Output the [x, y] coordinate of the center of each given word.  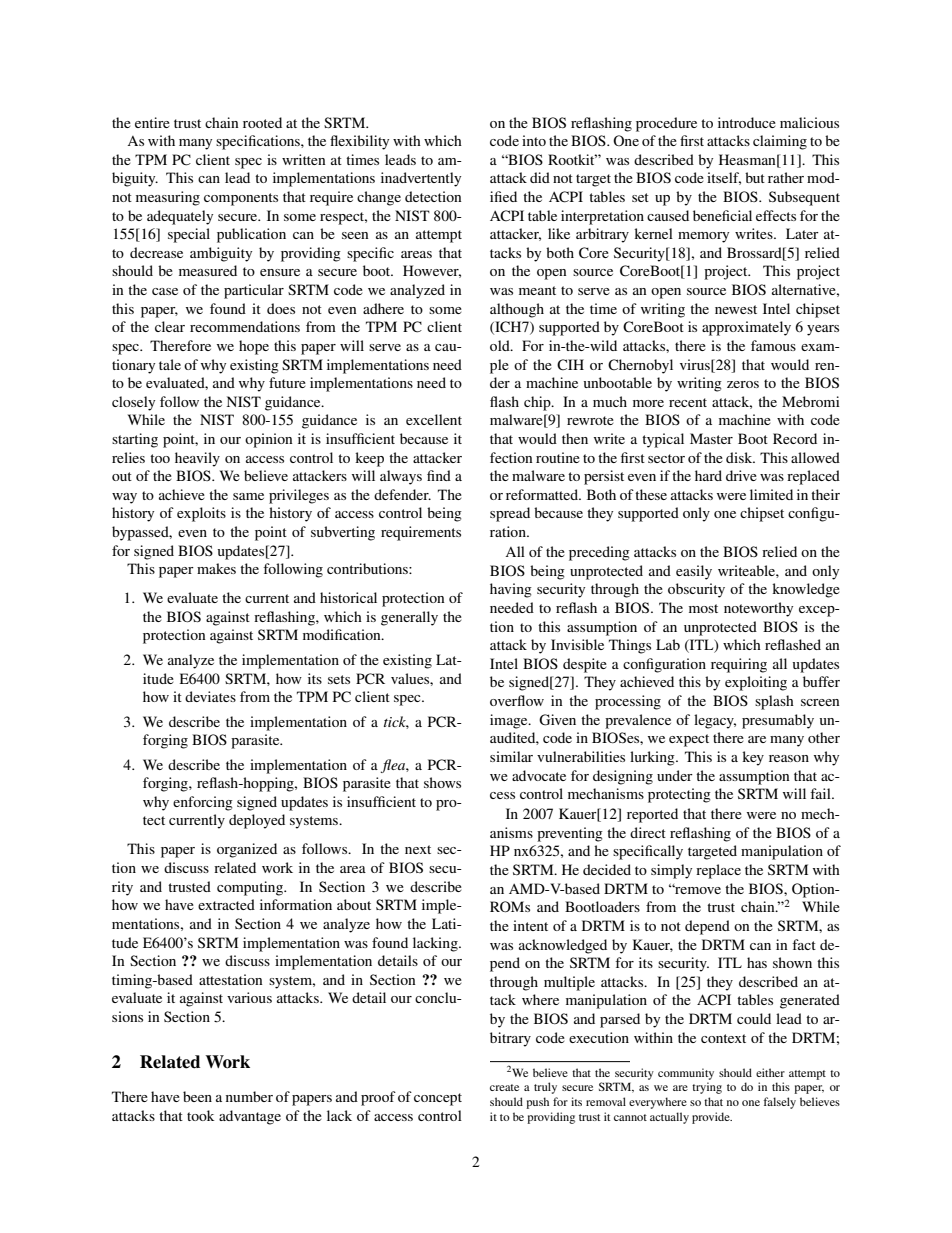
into [534, 140]
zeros [743, 384]
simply [671, 871]
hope [254, 347]
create [504, 1087]
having [511, 590]
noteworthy [758, 609]
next [418, 849]
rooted [262, 122]
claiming [780, 142]
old [501, 345]
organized [247, 850]
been [197, 1096]
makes [216, 568]
